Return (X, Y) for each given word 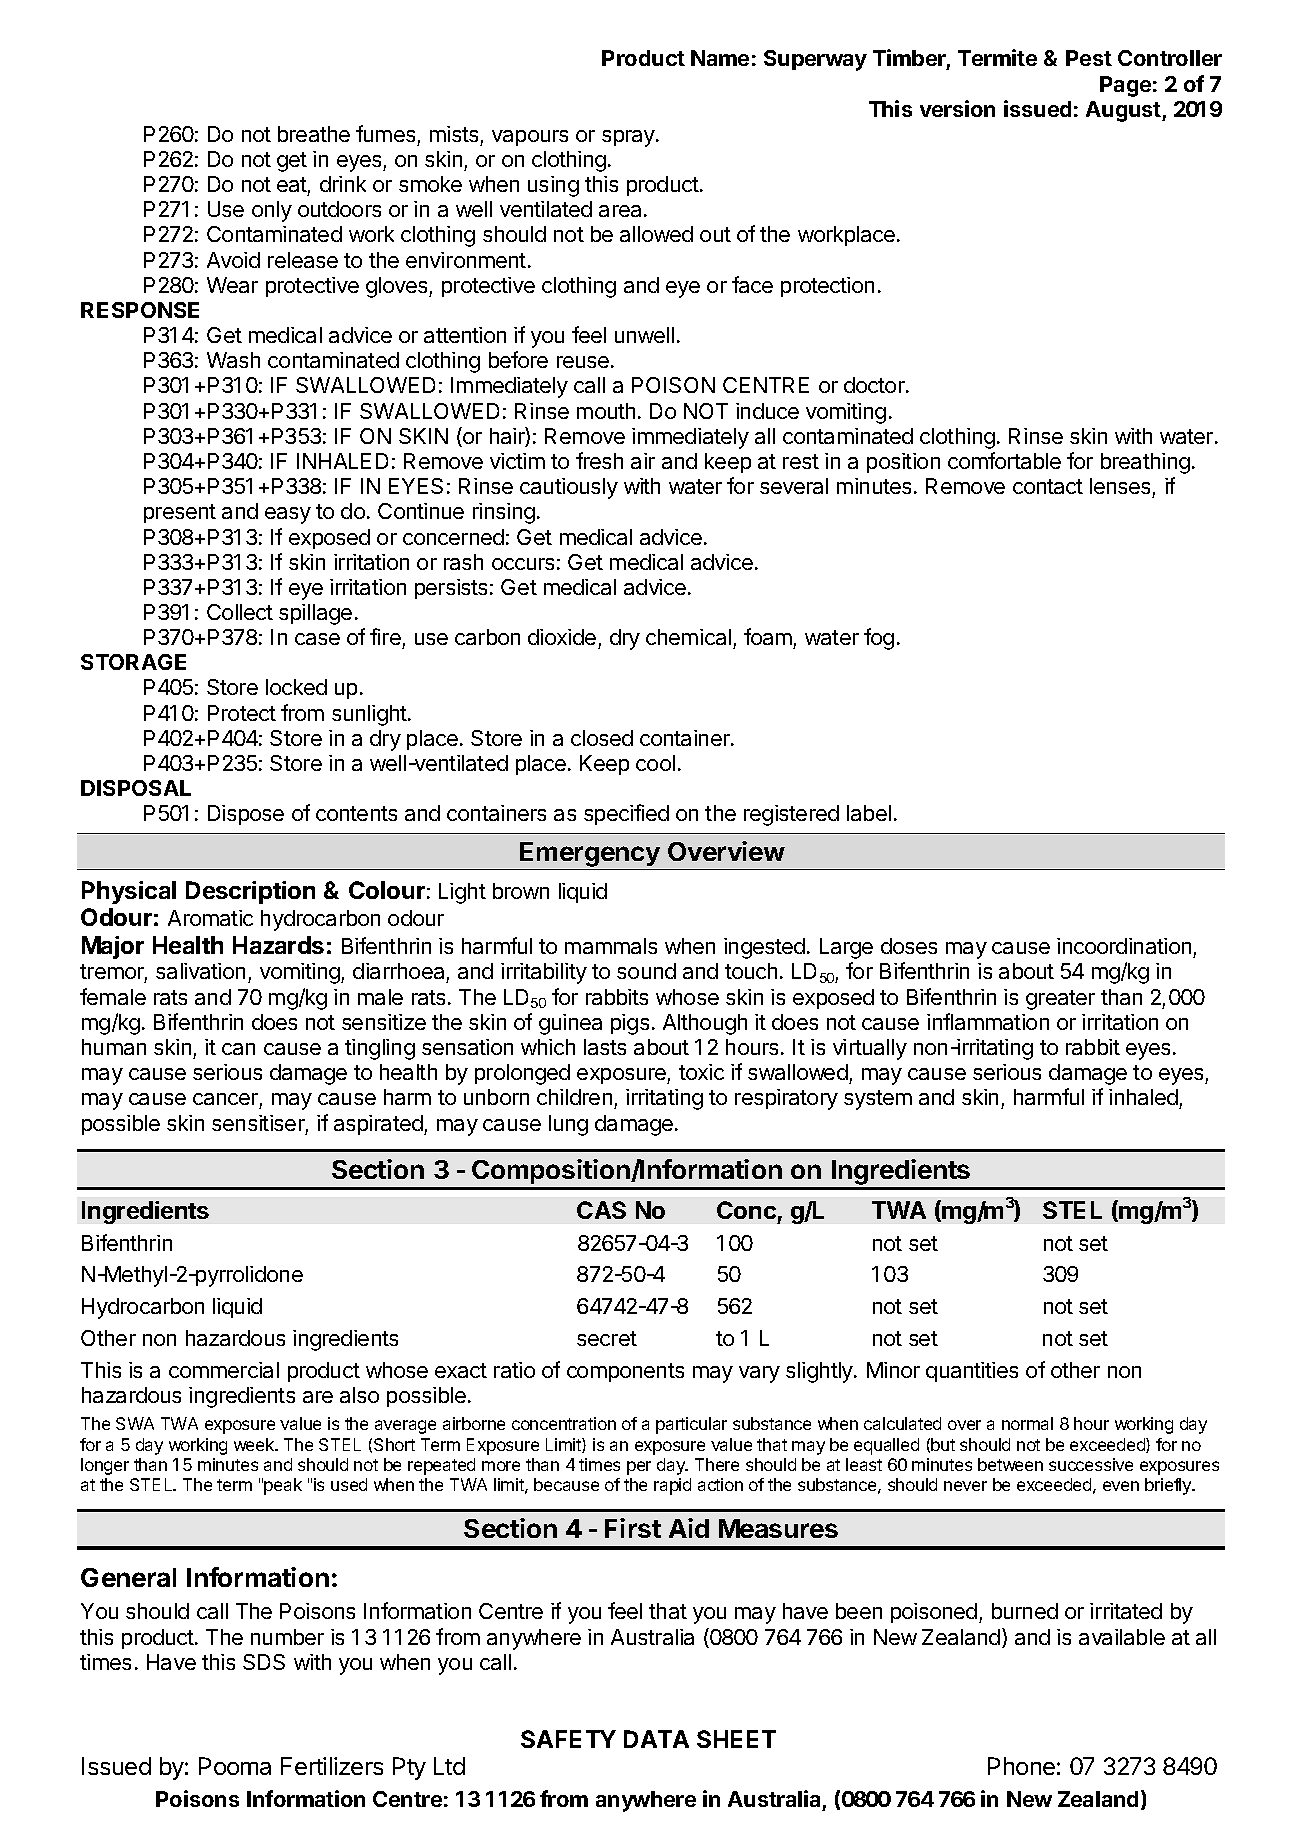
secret (607, 1338)
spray (629, 138)
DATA (656, 1739)
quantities (972, 1372)
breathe (314, 134)
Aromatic (210, 918)
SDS (264, 1662)
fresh (599, 460)
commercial (224, 1370)
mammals (611, 946)
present (180, 513)
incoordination (1124, 946)
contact (1048, 486)
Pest (1089, 58)
